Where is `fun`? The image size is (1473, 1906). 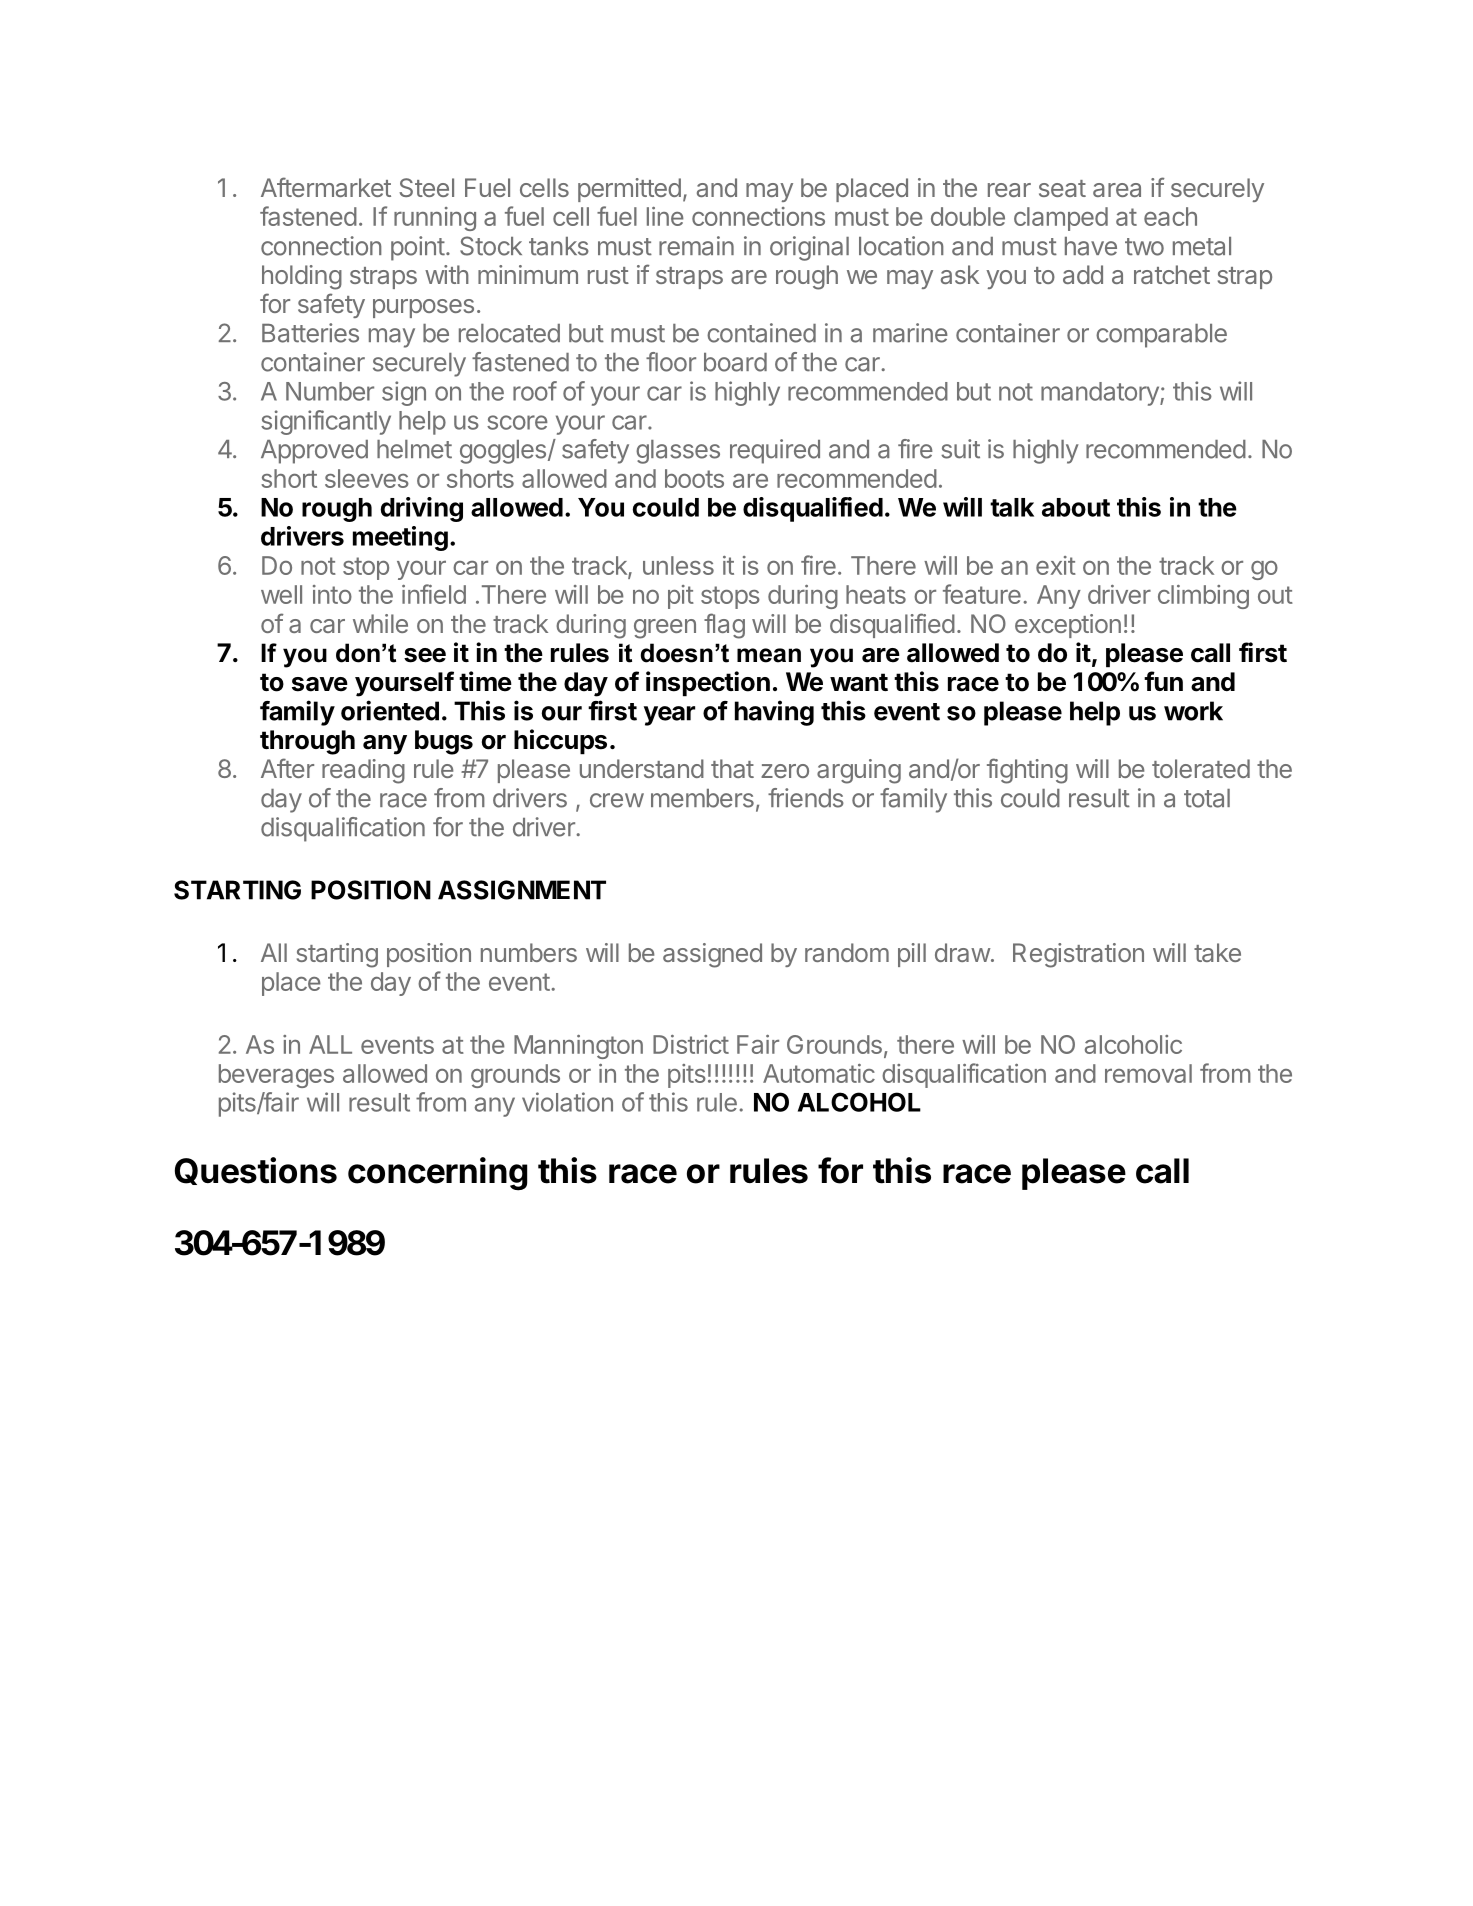 fun is located at coordinates (1163, 681).
